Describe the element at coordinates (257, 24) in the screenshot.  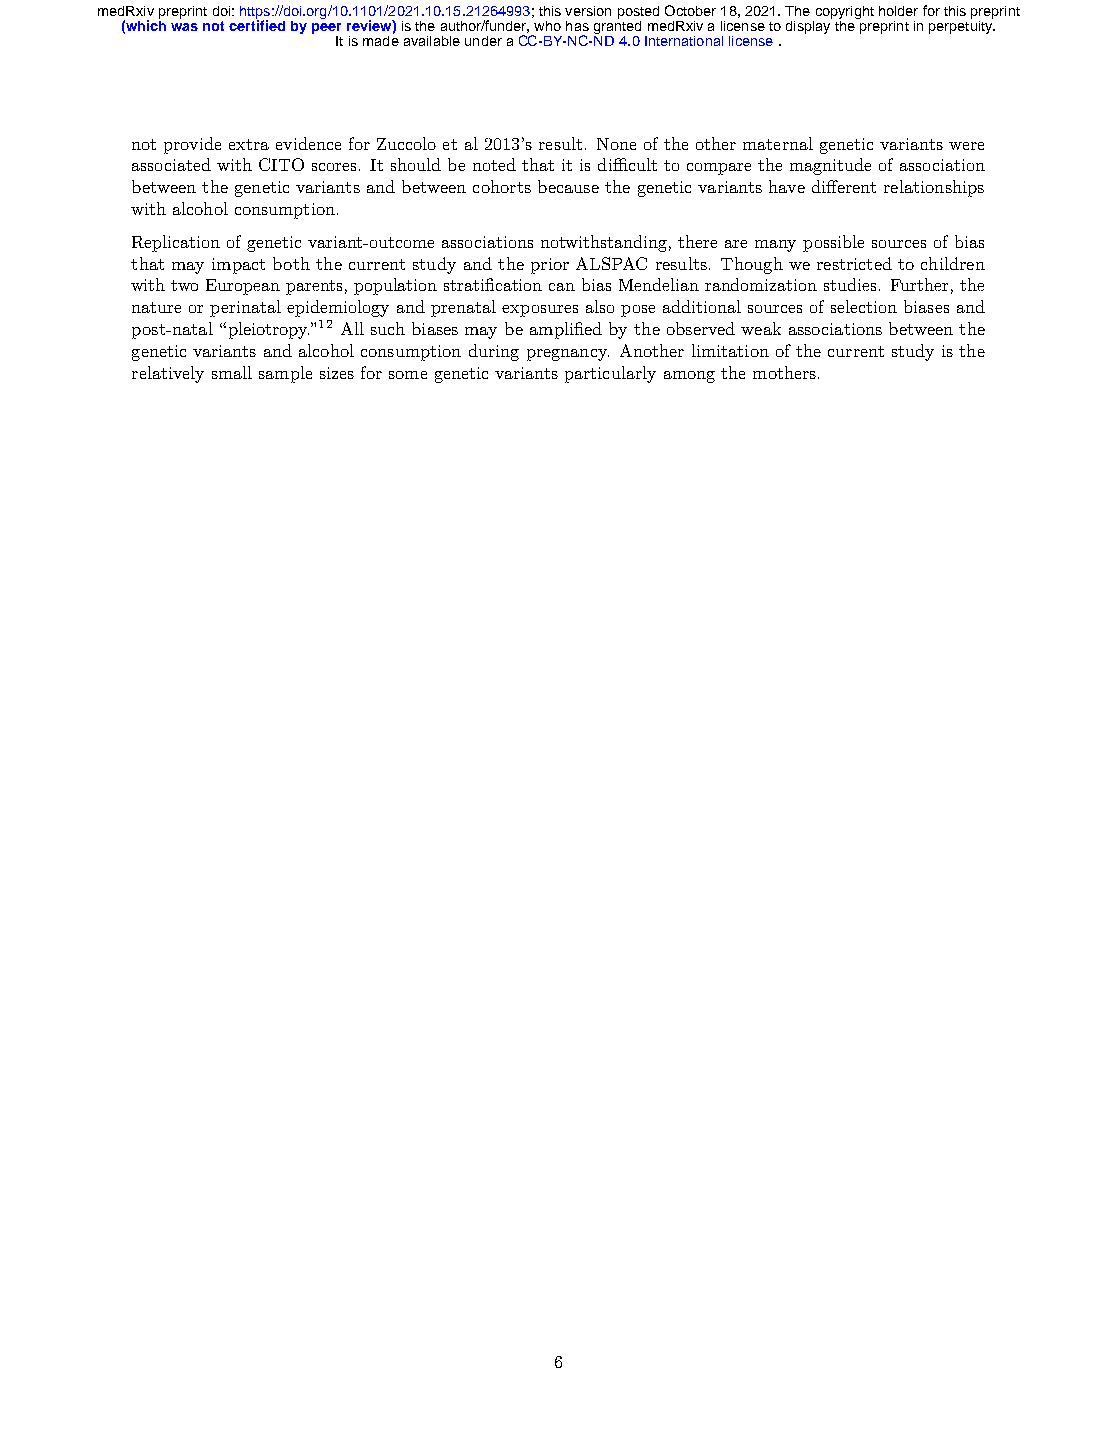
I see `certified` at that location.
